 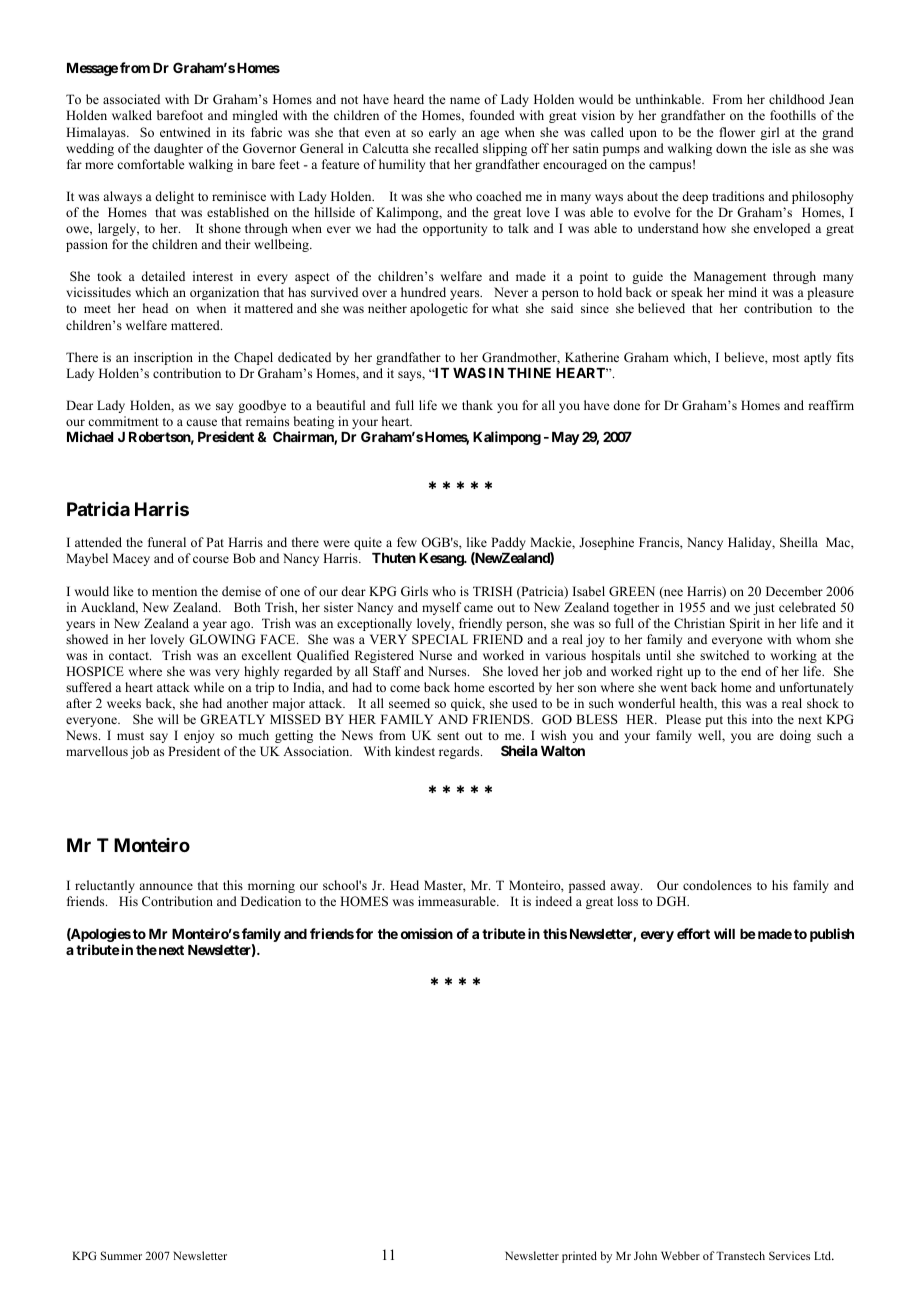 What do you see at coordinates (717, 885) in the screenshot?
I see `condolences` at bounding box center [717, 885].
